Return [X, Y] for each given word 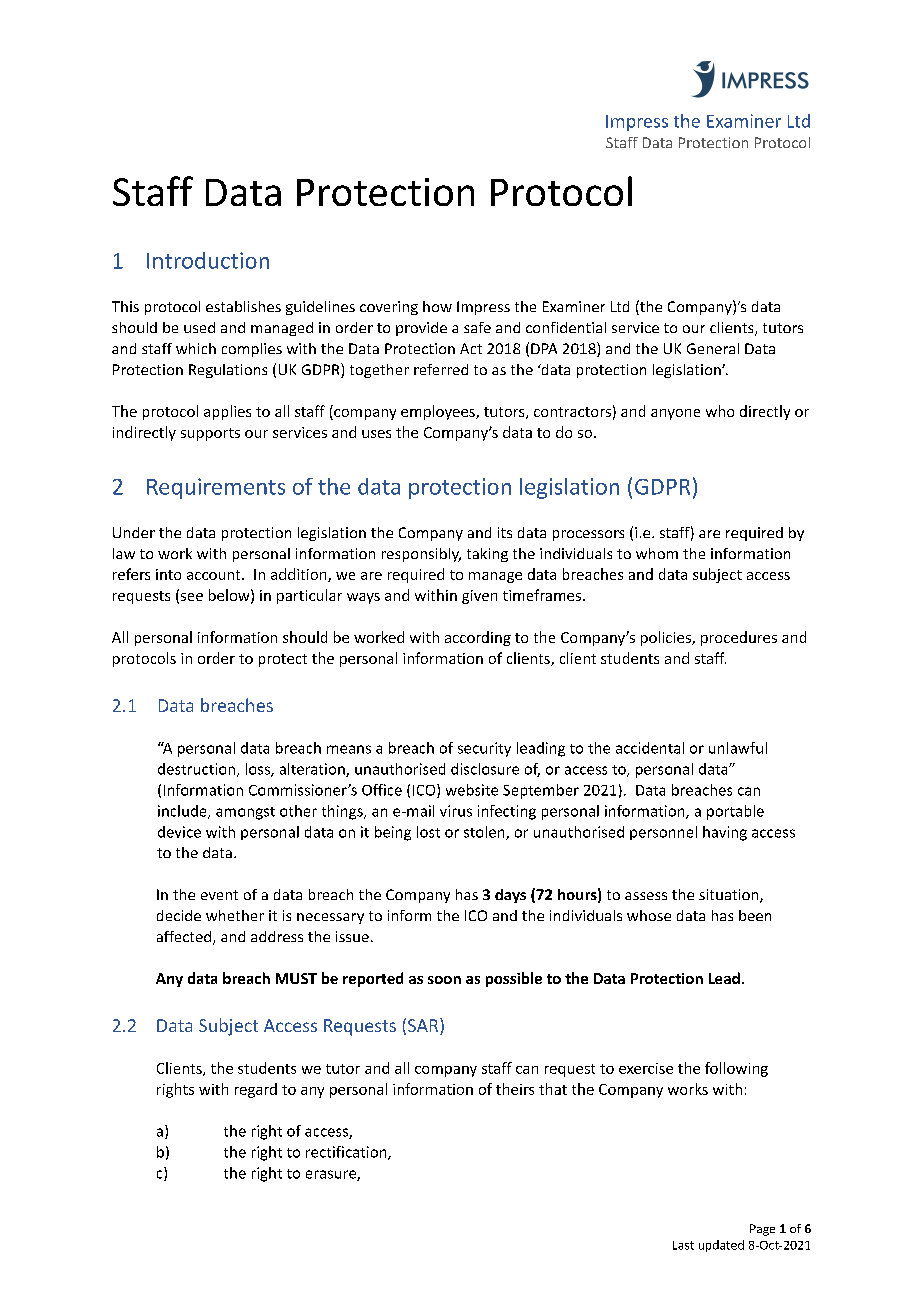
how [437, 306]
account [215, 575]
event [219, 895]
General [713, 348]
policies [667, 638]
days [510, 896]
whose [649, 915]
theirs [515, 1089]
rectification [347, 1153]
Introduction [208, 260]
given [479, 597]
